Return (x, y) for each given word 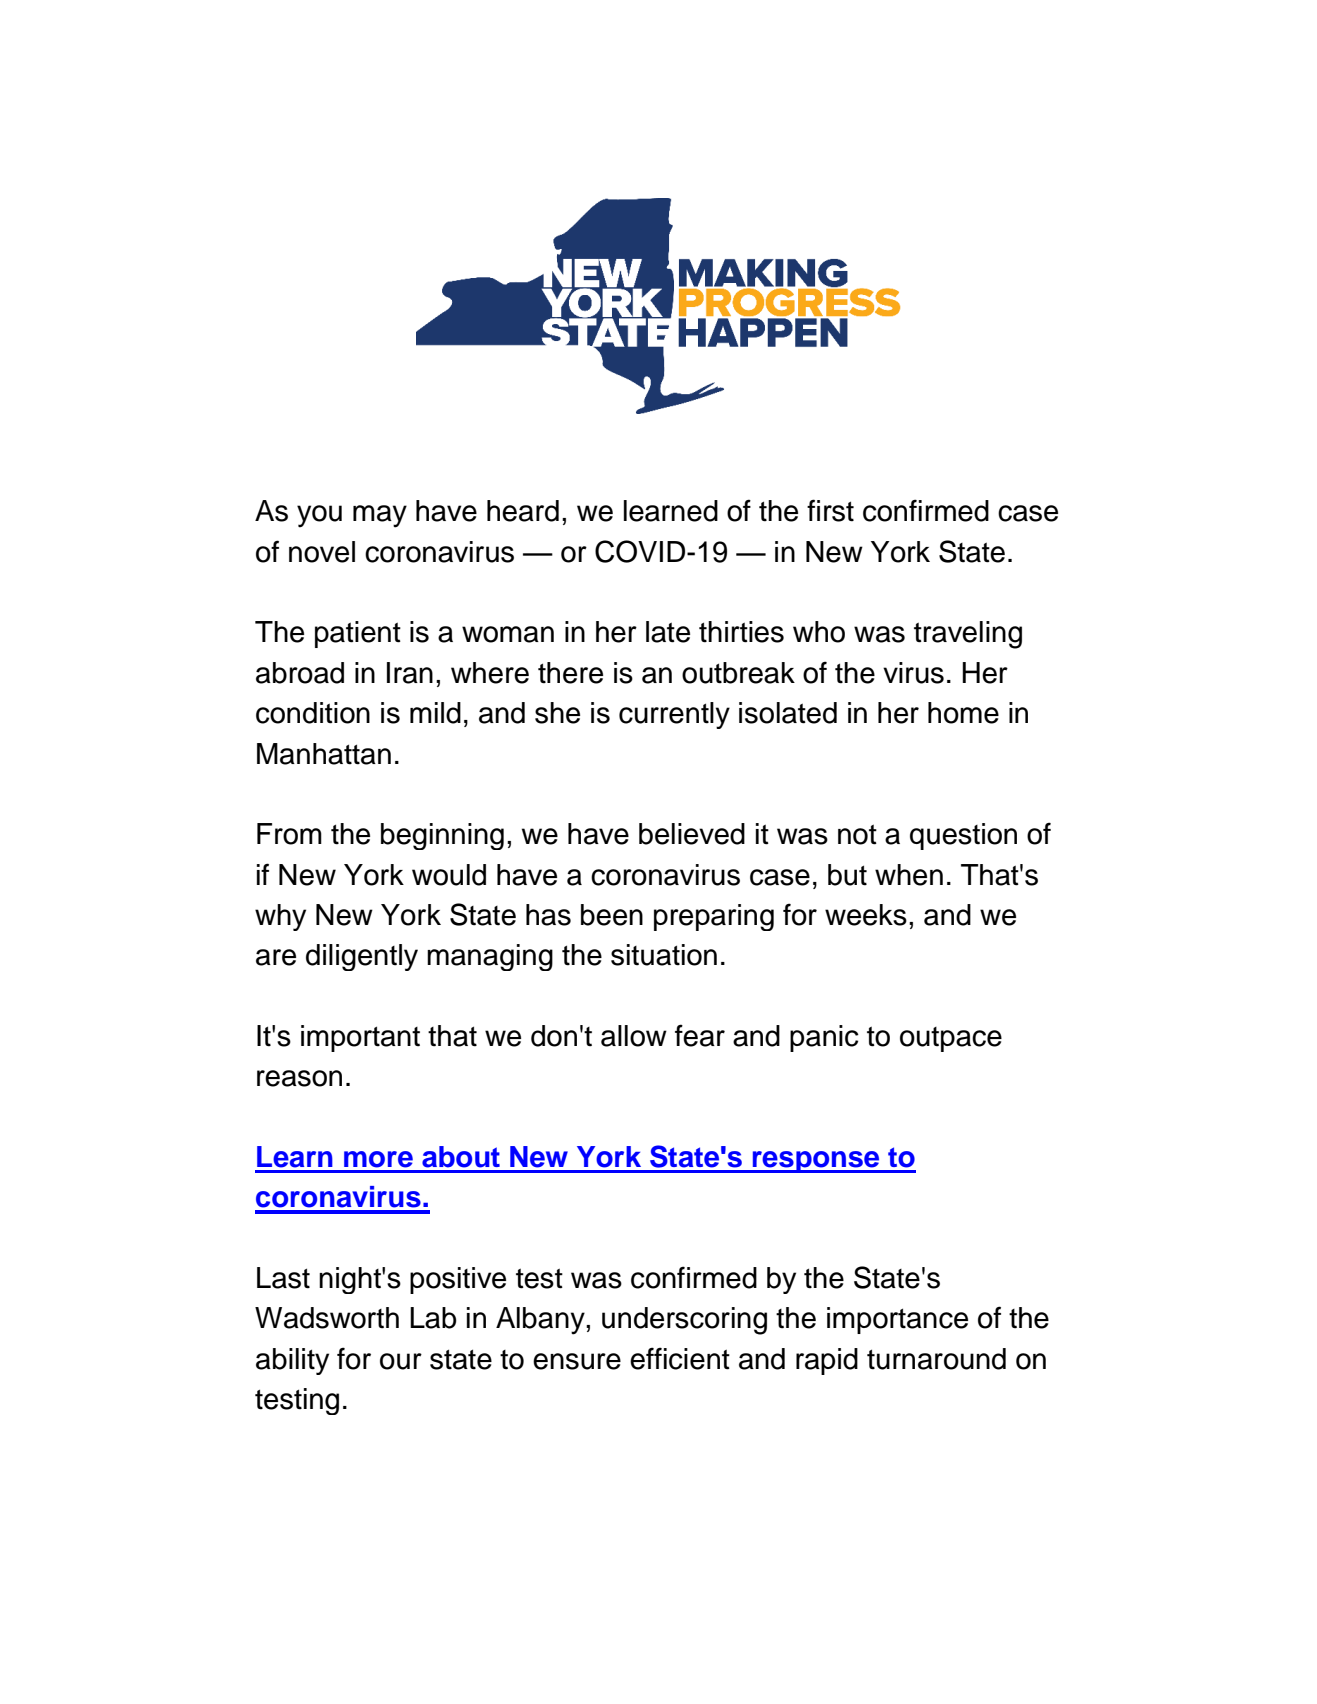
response (816, 1162)
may (380, 516)
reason (299, 1078)
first (830, 510)
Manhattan (324, 754)
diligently (362, 957)
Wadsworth (327, 1318)
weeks (866, 915)
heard (523, 511)
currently (674, 715)
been (612, 915)
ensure (577, 1361)
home (963, 713)
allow (634, 1036)
